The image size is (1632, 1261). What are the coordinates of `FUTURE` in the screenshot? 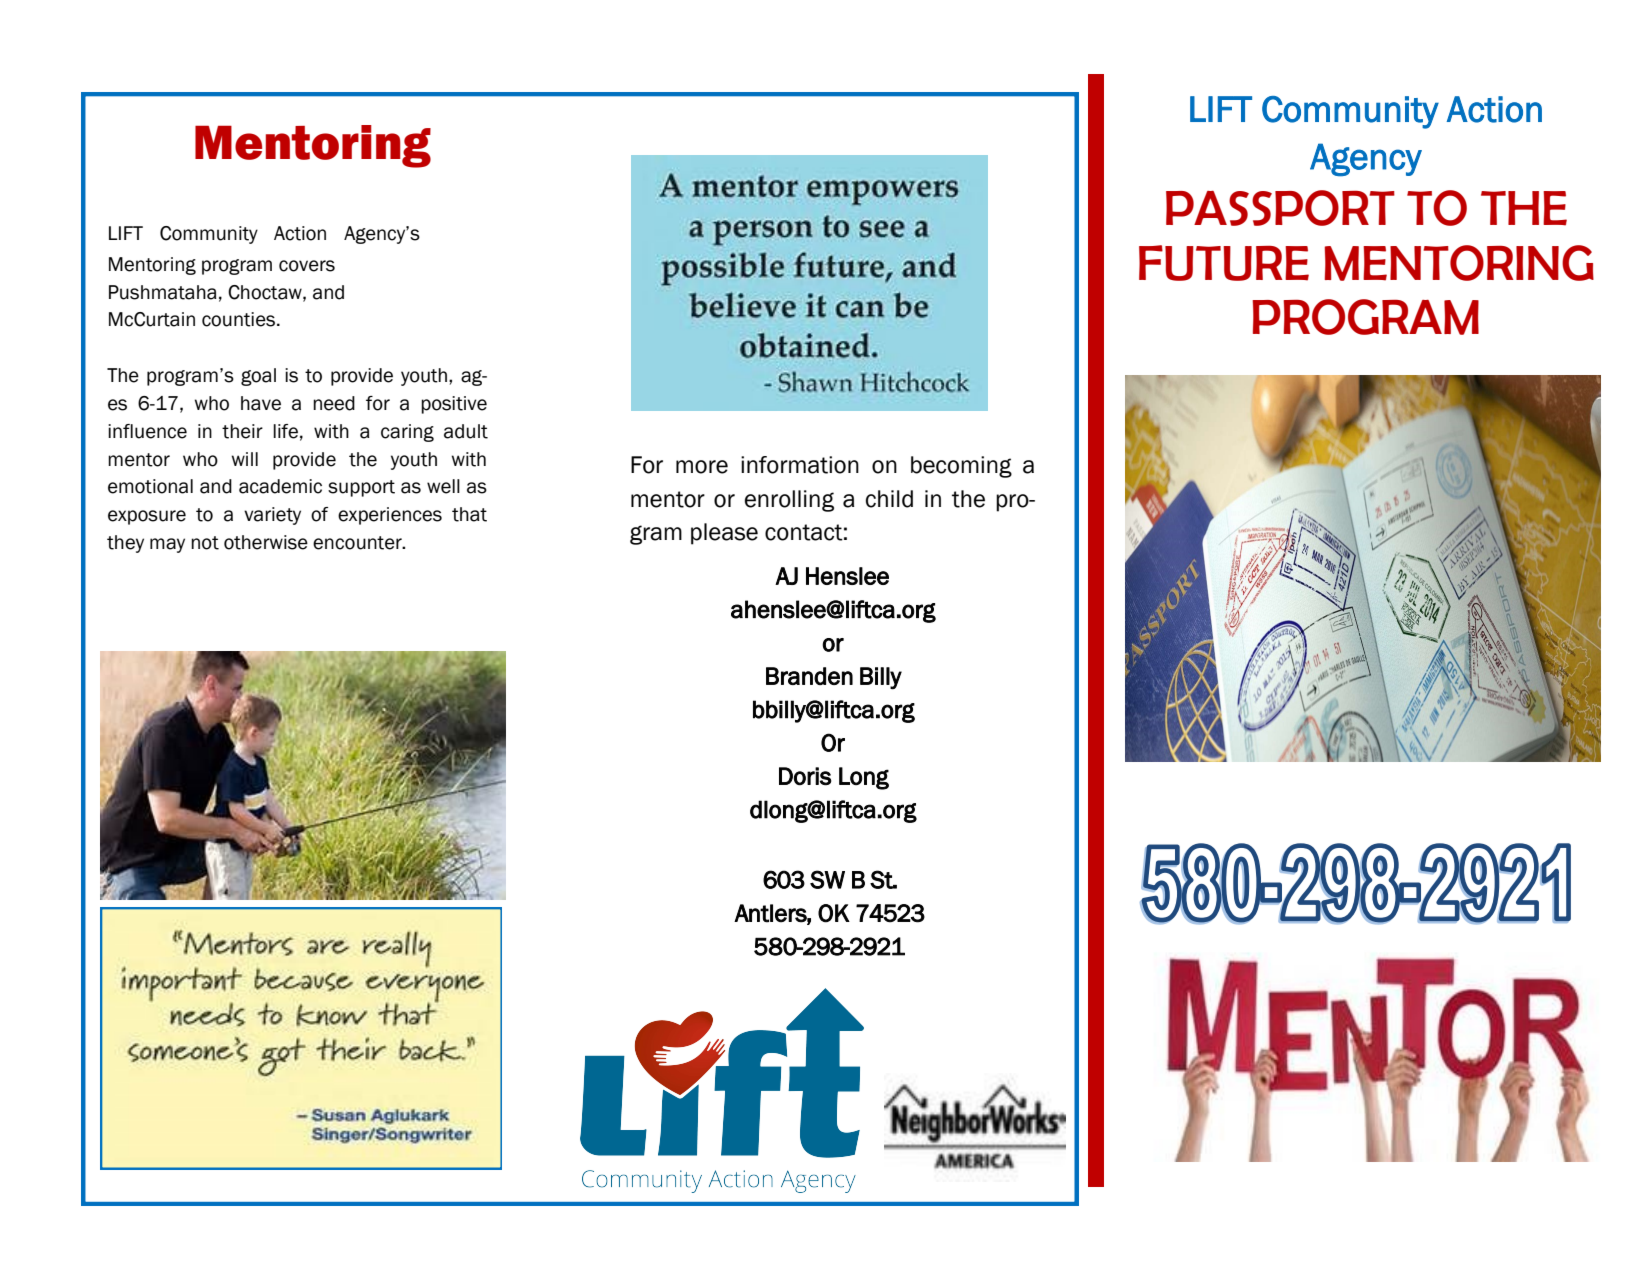 It's located at (1224, 263).
